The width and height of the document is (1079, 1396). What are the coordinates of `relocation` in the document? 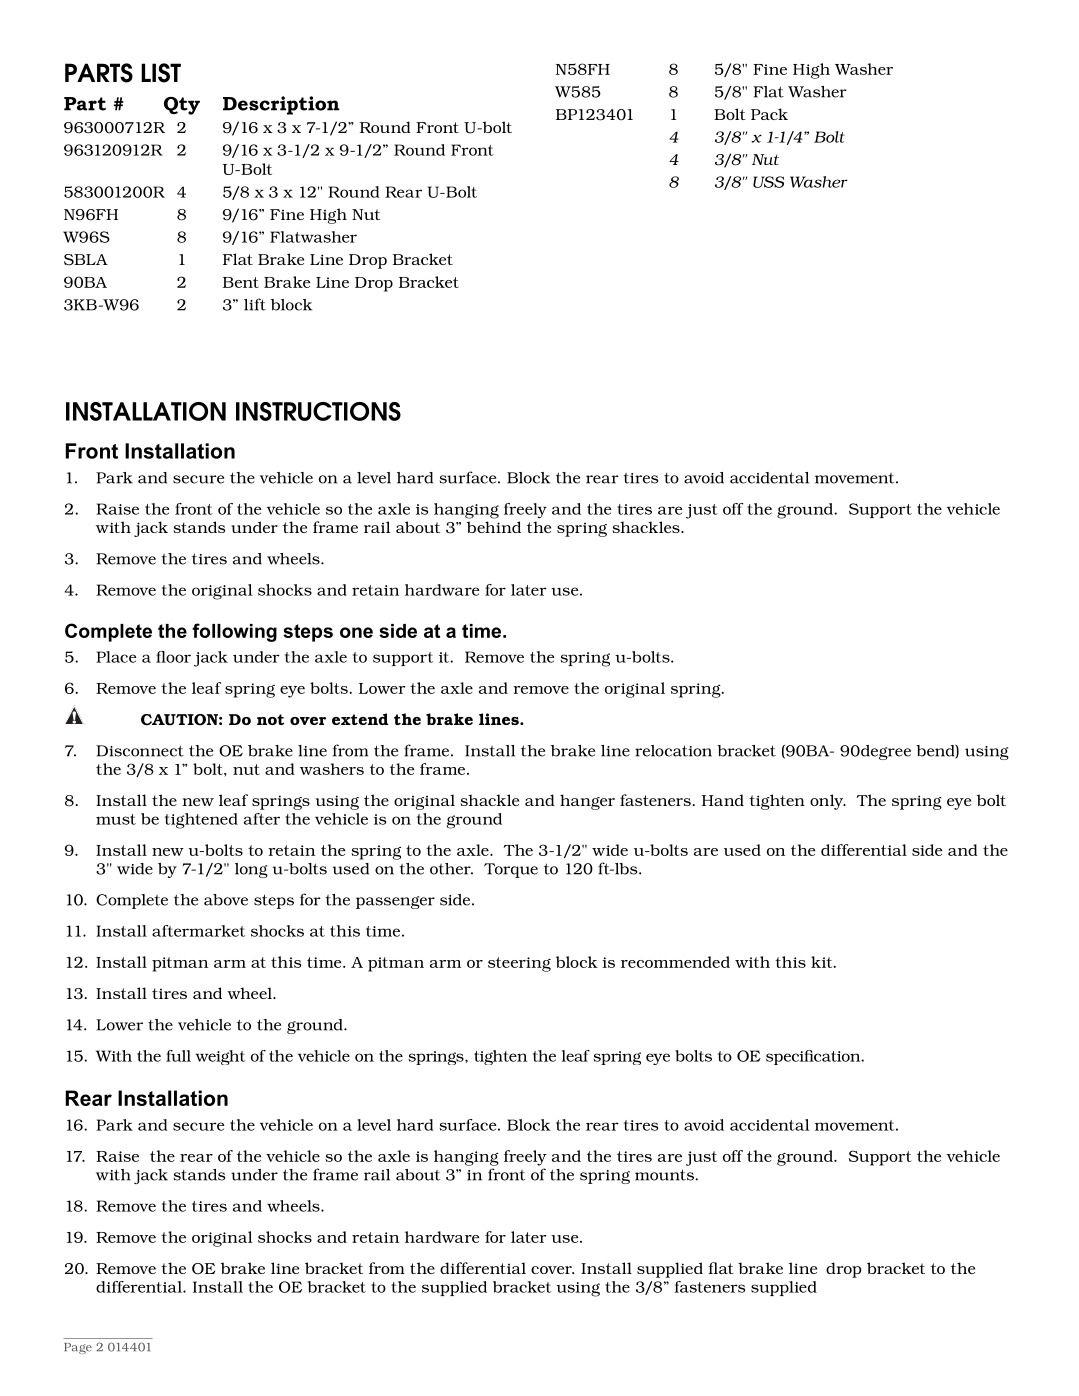 It's located at (673, 751).
